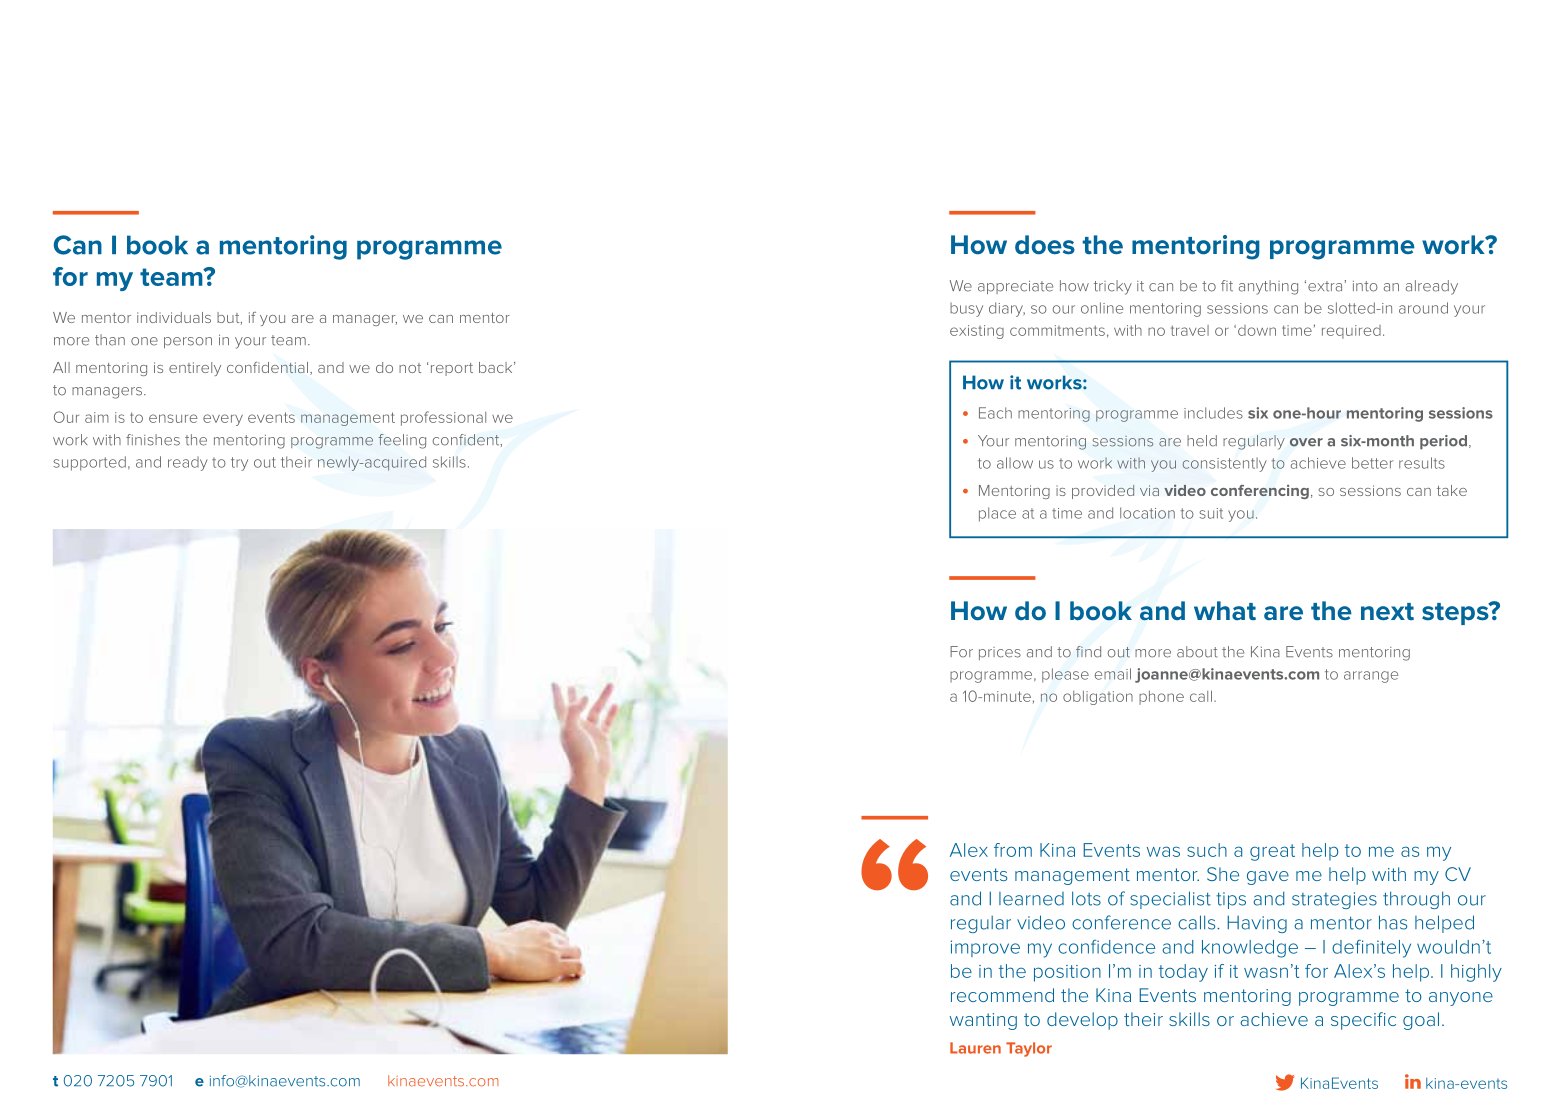 Image resolution: width=1561 pixels, height=1107 pixels. I want to click on Lauren, so click(975, 1048).
